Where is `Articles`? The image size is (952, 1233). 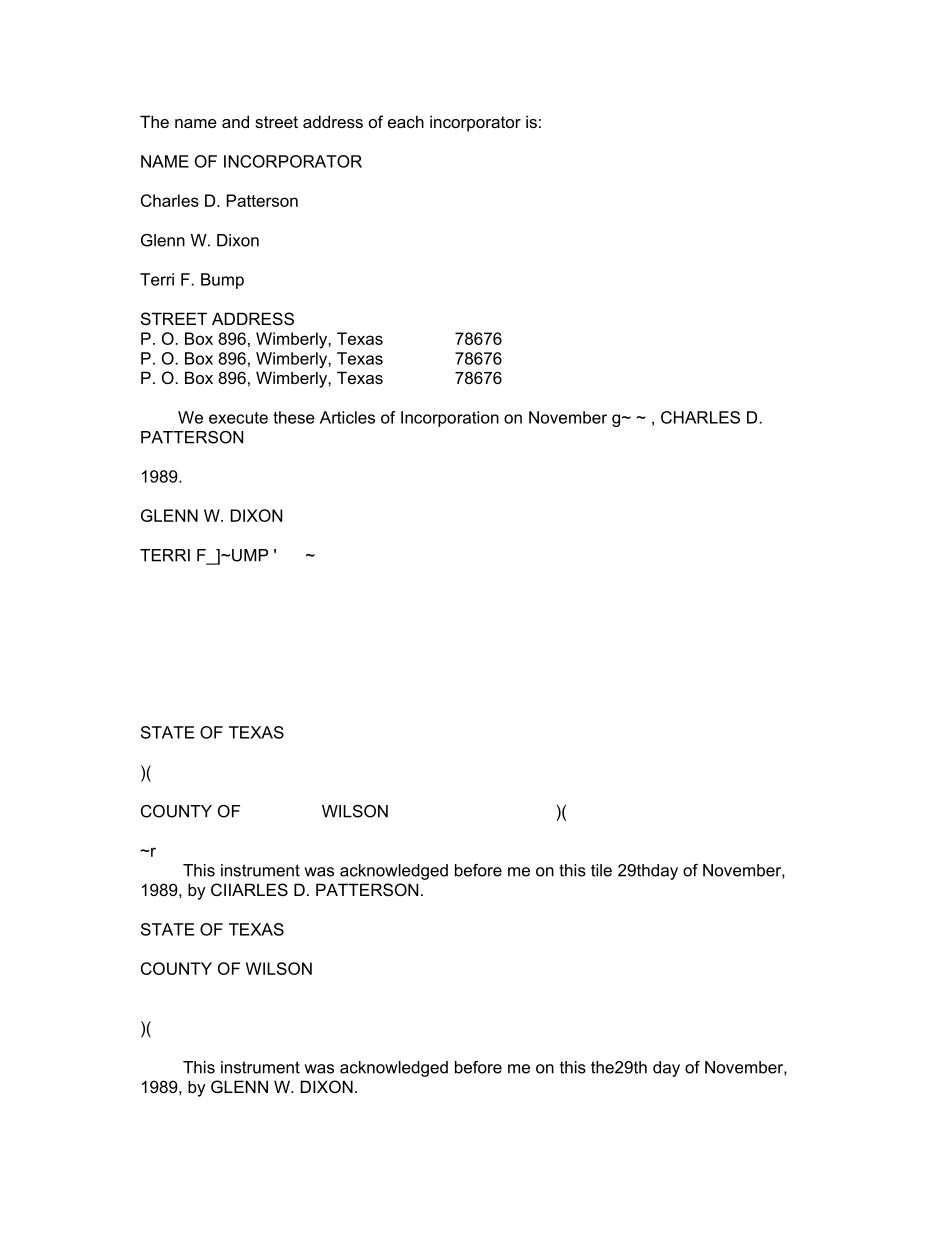 Articles is located at coordinates (347, 417).
